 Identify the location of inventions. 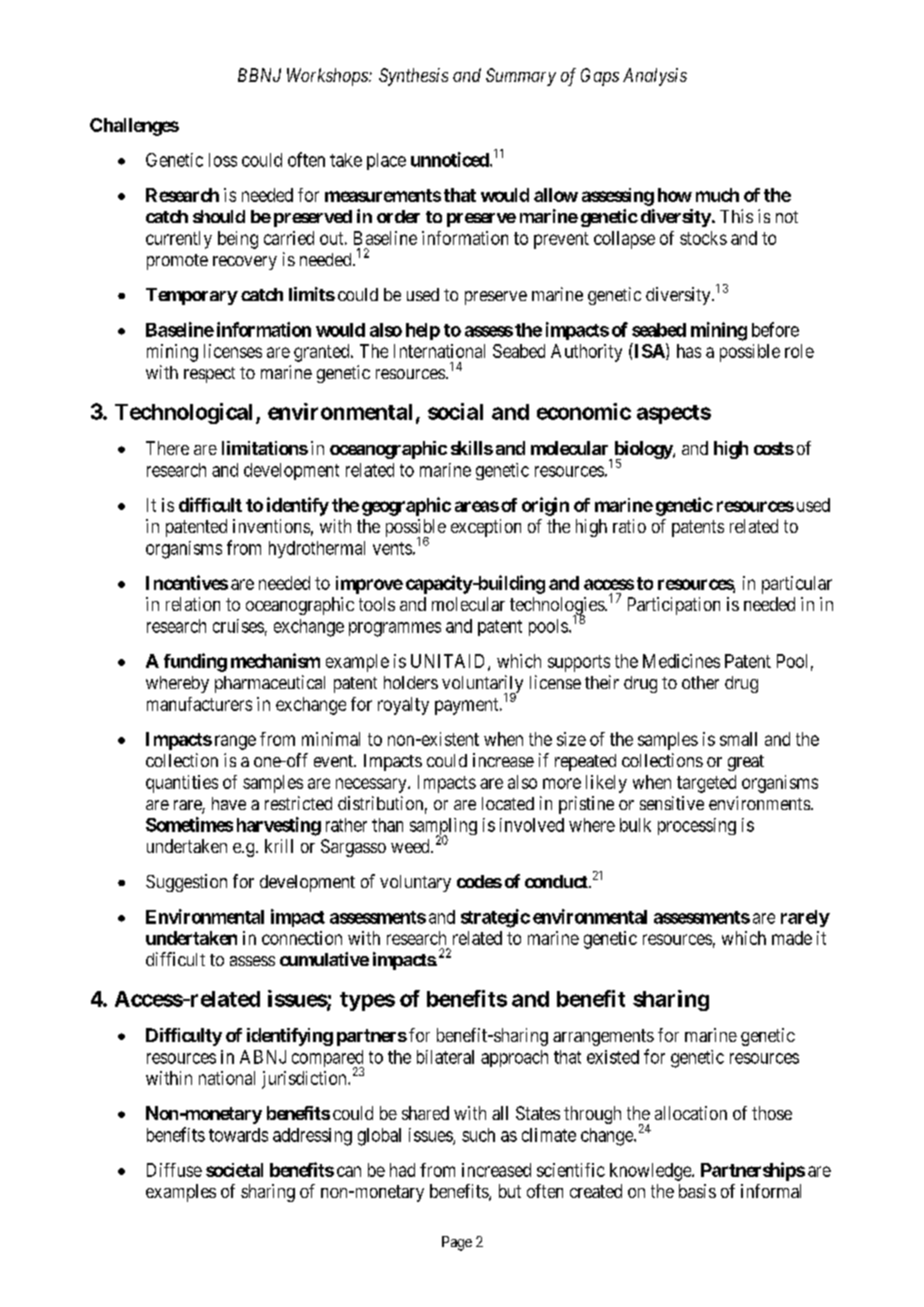
(271, 526).
